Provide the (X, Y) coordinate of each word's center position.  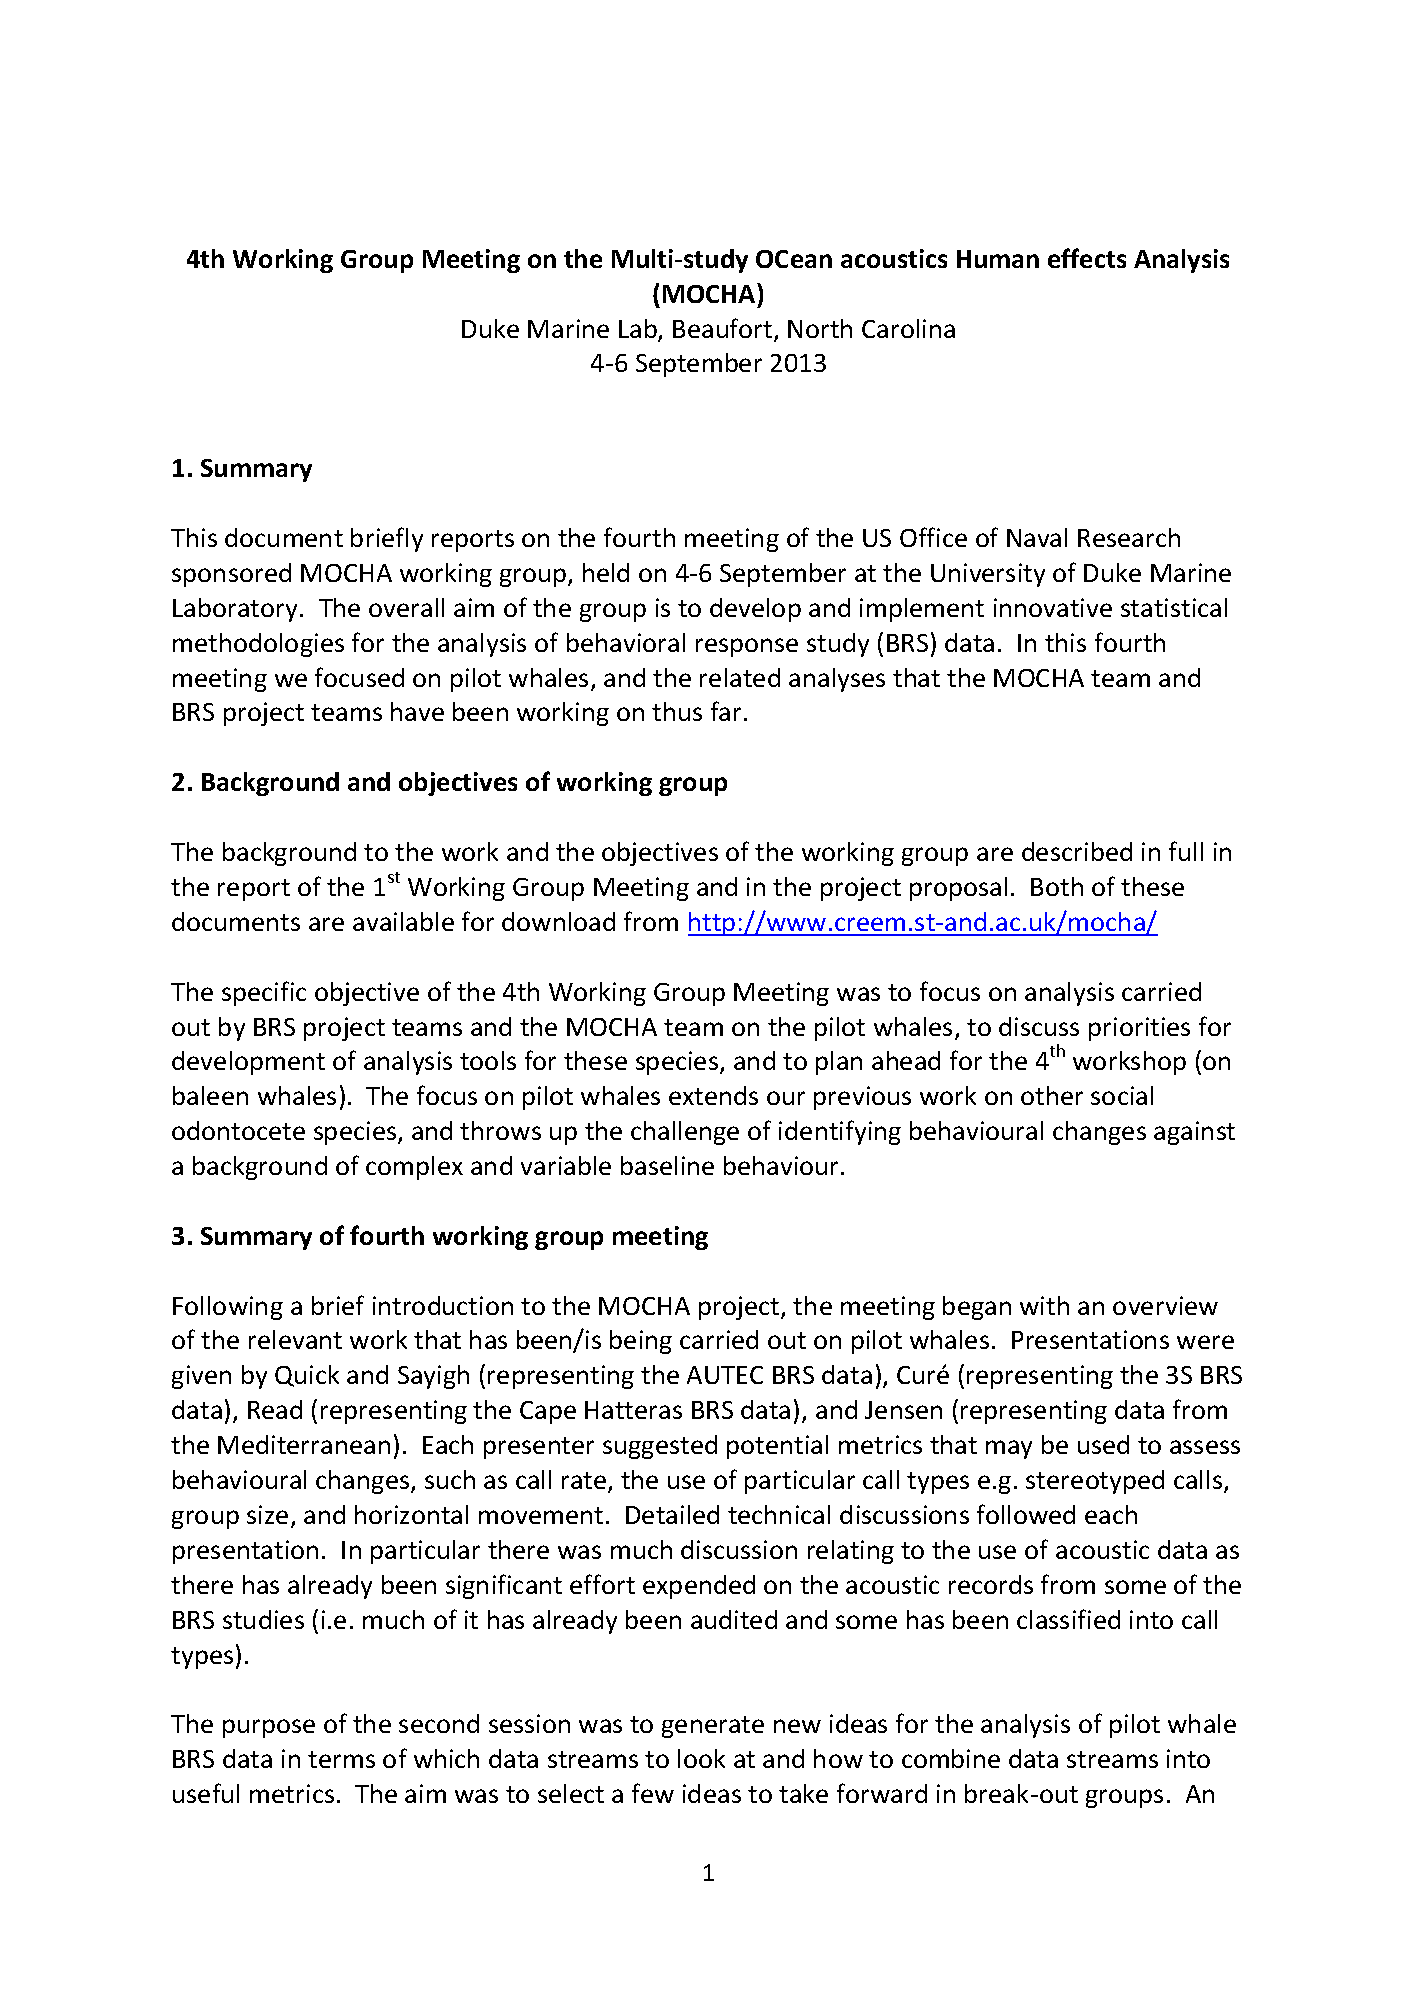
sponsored (231, 575)
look (701, 1758)
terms (341, 1759)
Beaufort (724, 329)
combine (951, 1758)
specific (264, 993)
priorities (1139, 1029)
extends (713, 1095)
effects (1087, 258)
